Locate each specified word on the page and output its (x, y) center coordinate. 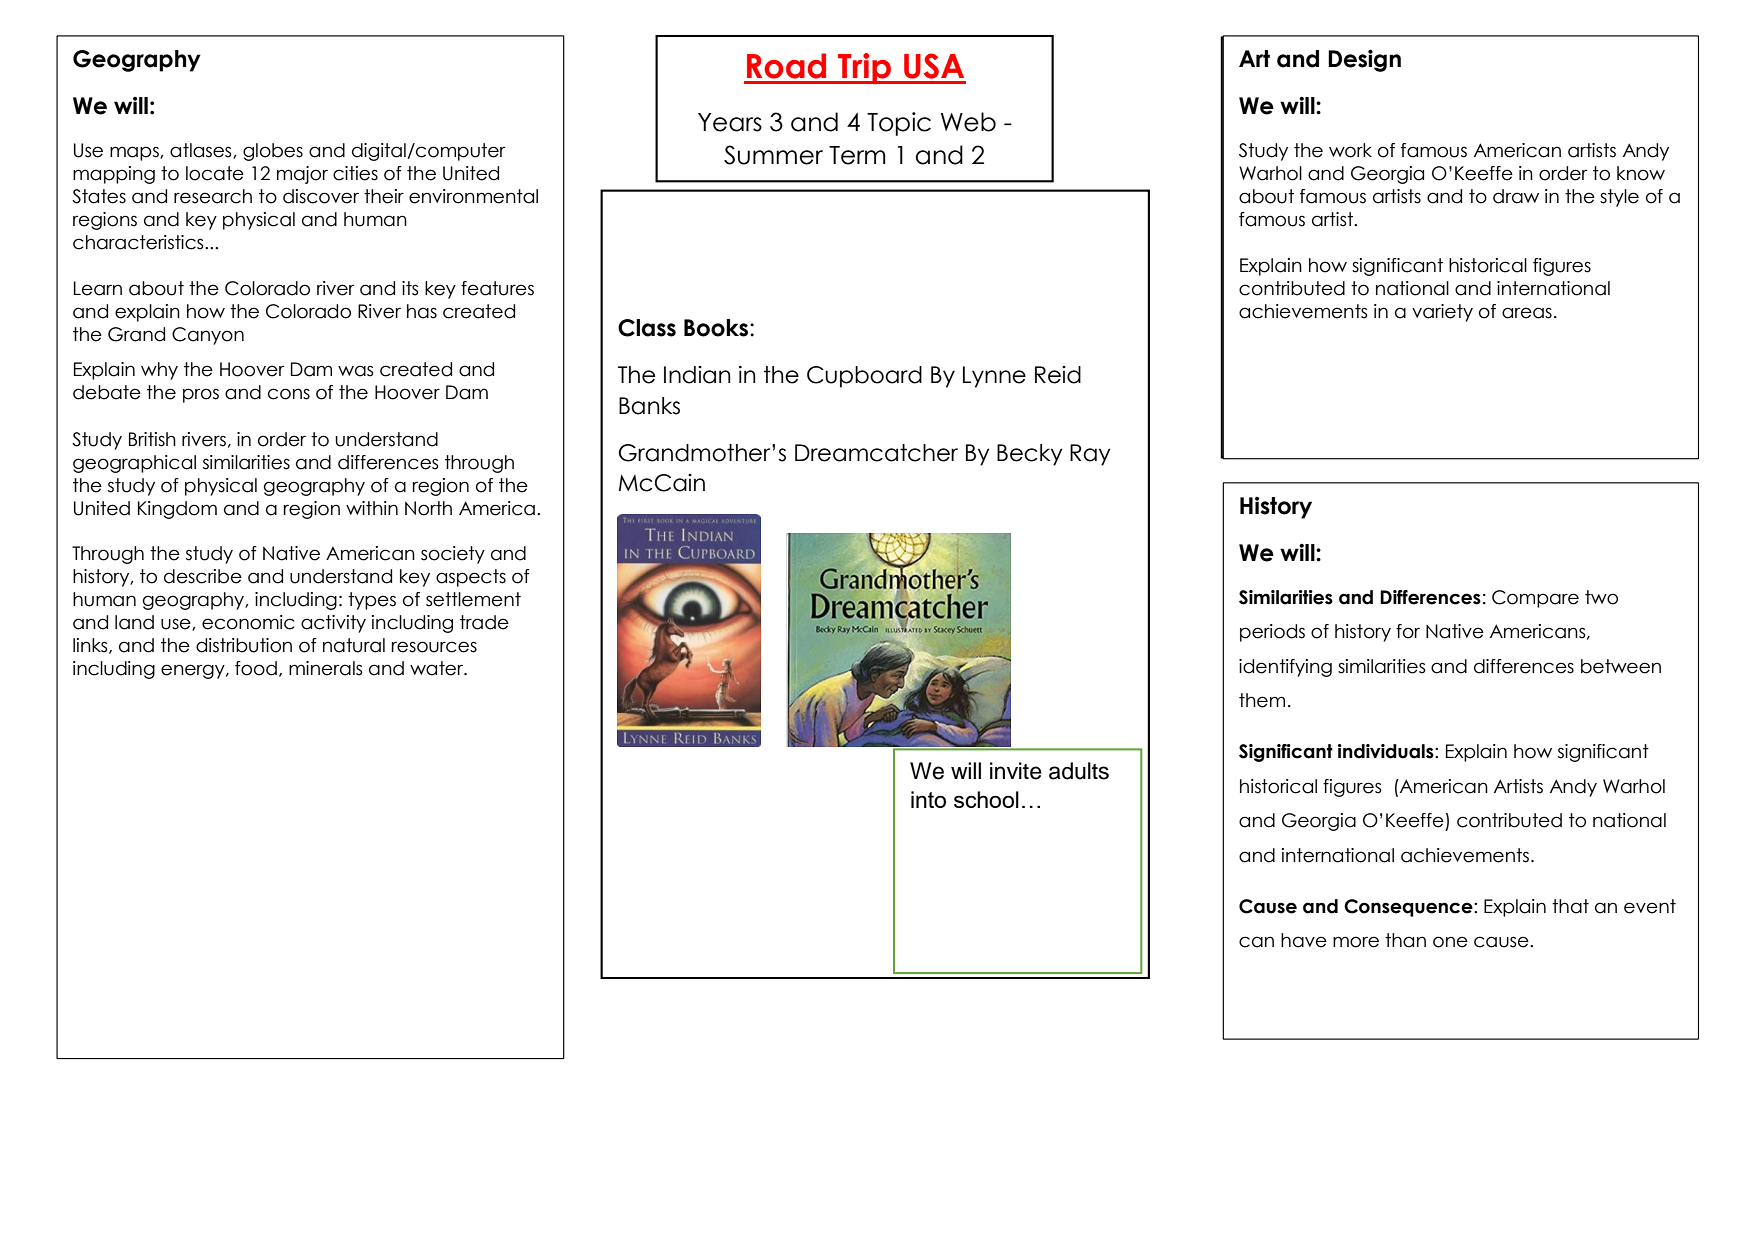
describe (203, 576)
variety (1442, 313)
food (256, 668)
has (422, 311)
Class (647, 328)
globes (273, 152)
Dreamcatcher (876, 453)
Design (1364, 60)
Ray (1090, 455)
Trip (865, 68)
